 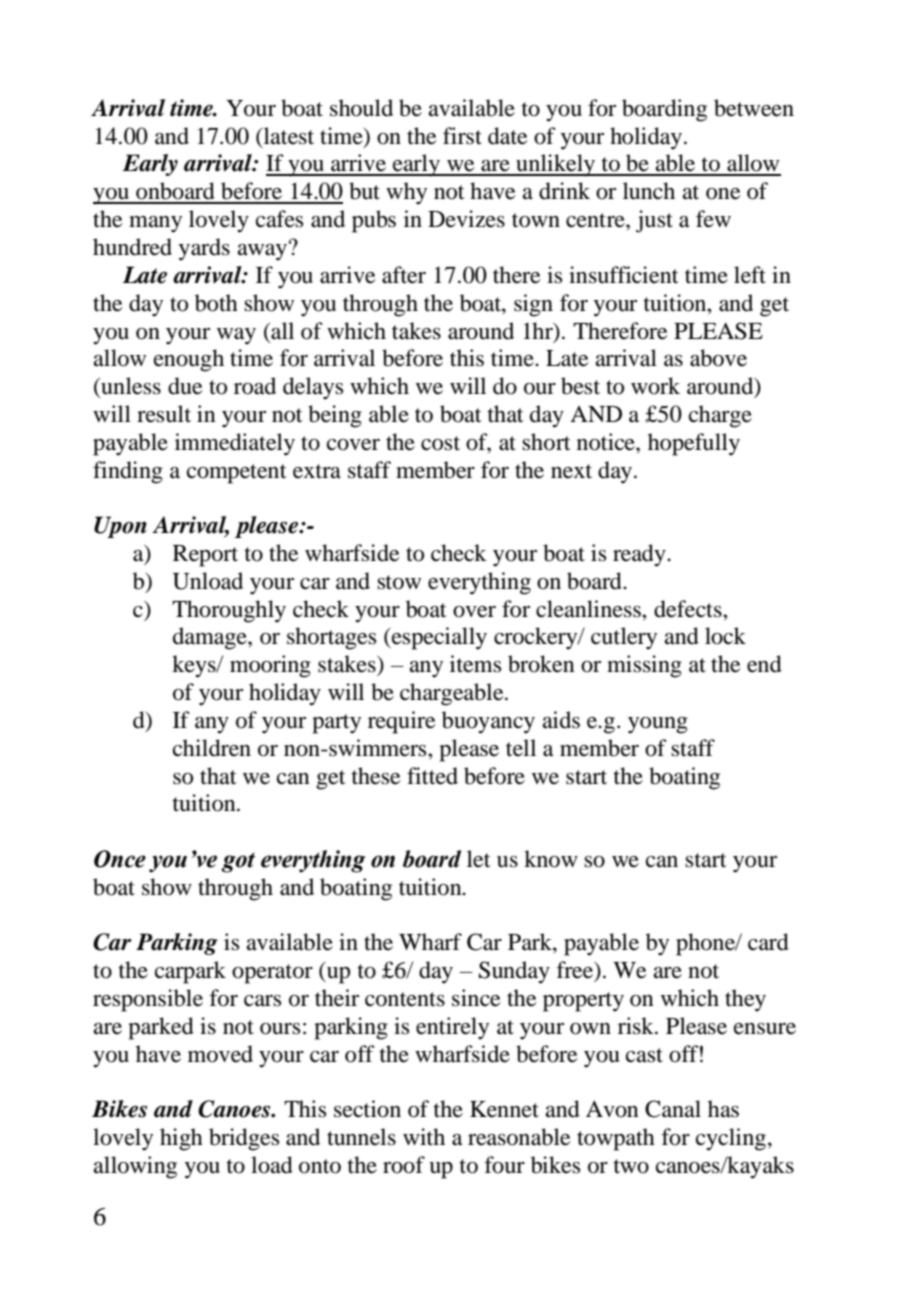 What do you see at coordinates (238, 862) in the screenshot?
I see `got` at bounding box center [238, 862].
